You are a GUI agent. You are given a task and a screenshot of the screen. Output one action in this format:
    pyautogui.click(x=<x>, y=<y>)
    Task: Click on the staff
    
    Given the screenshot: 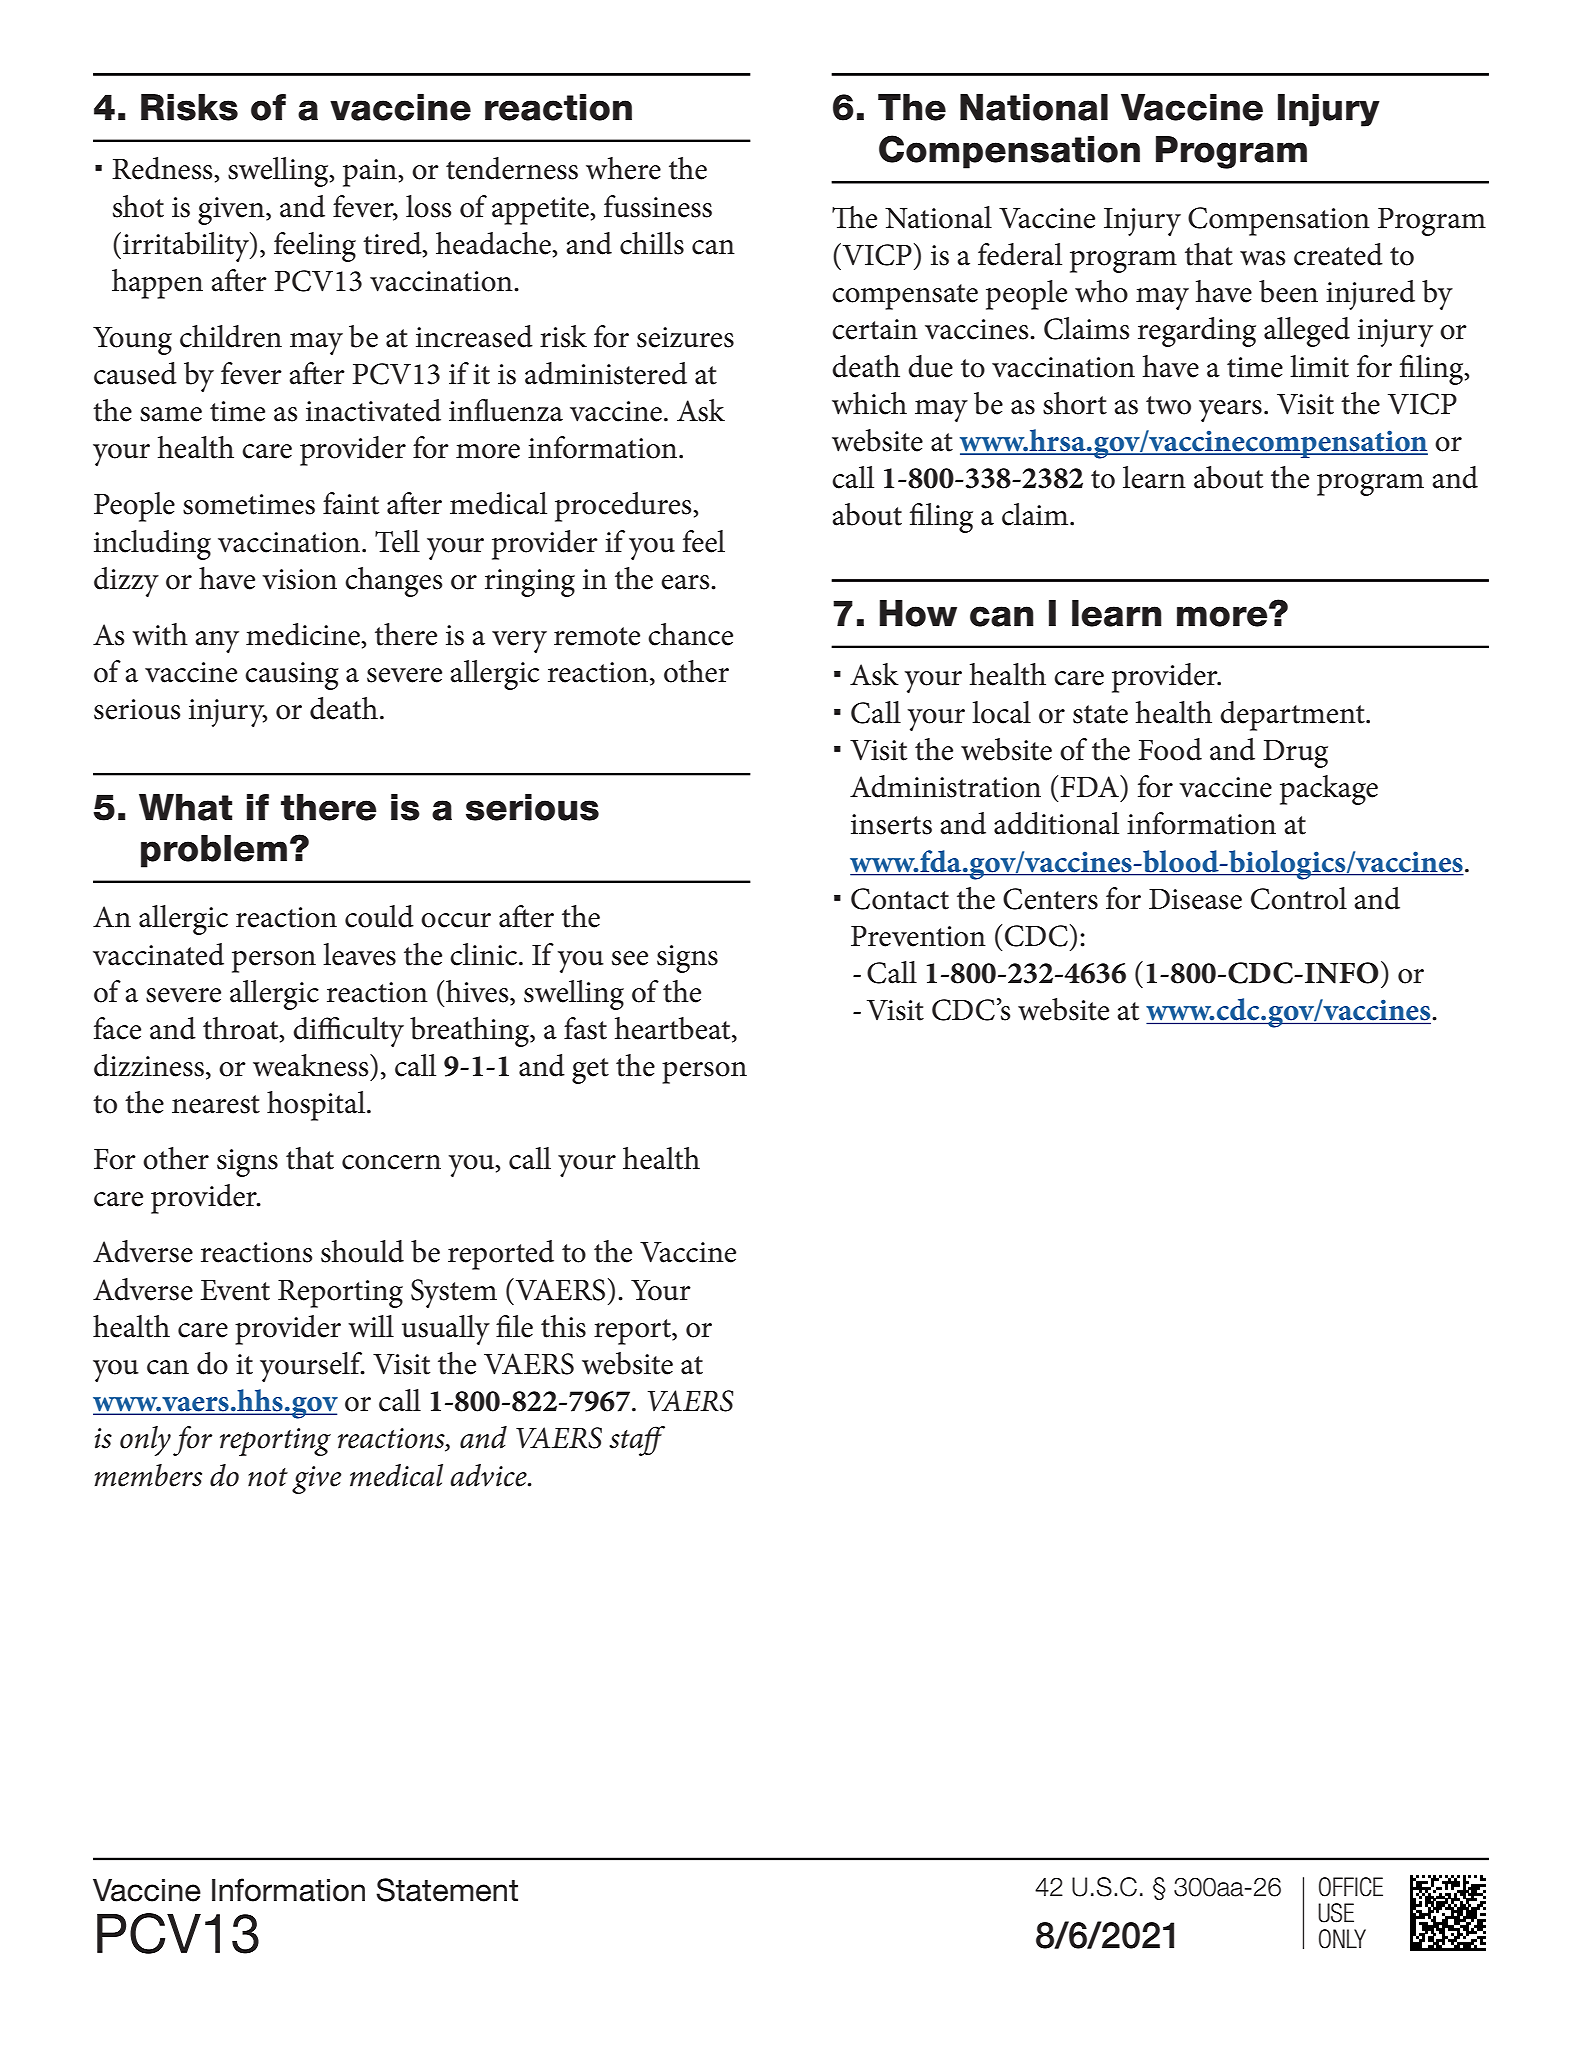 What is the action you would take?
    pyautogui.click(x=637, y=1441)
